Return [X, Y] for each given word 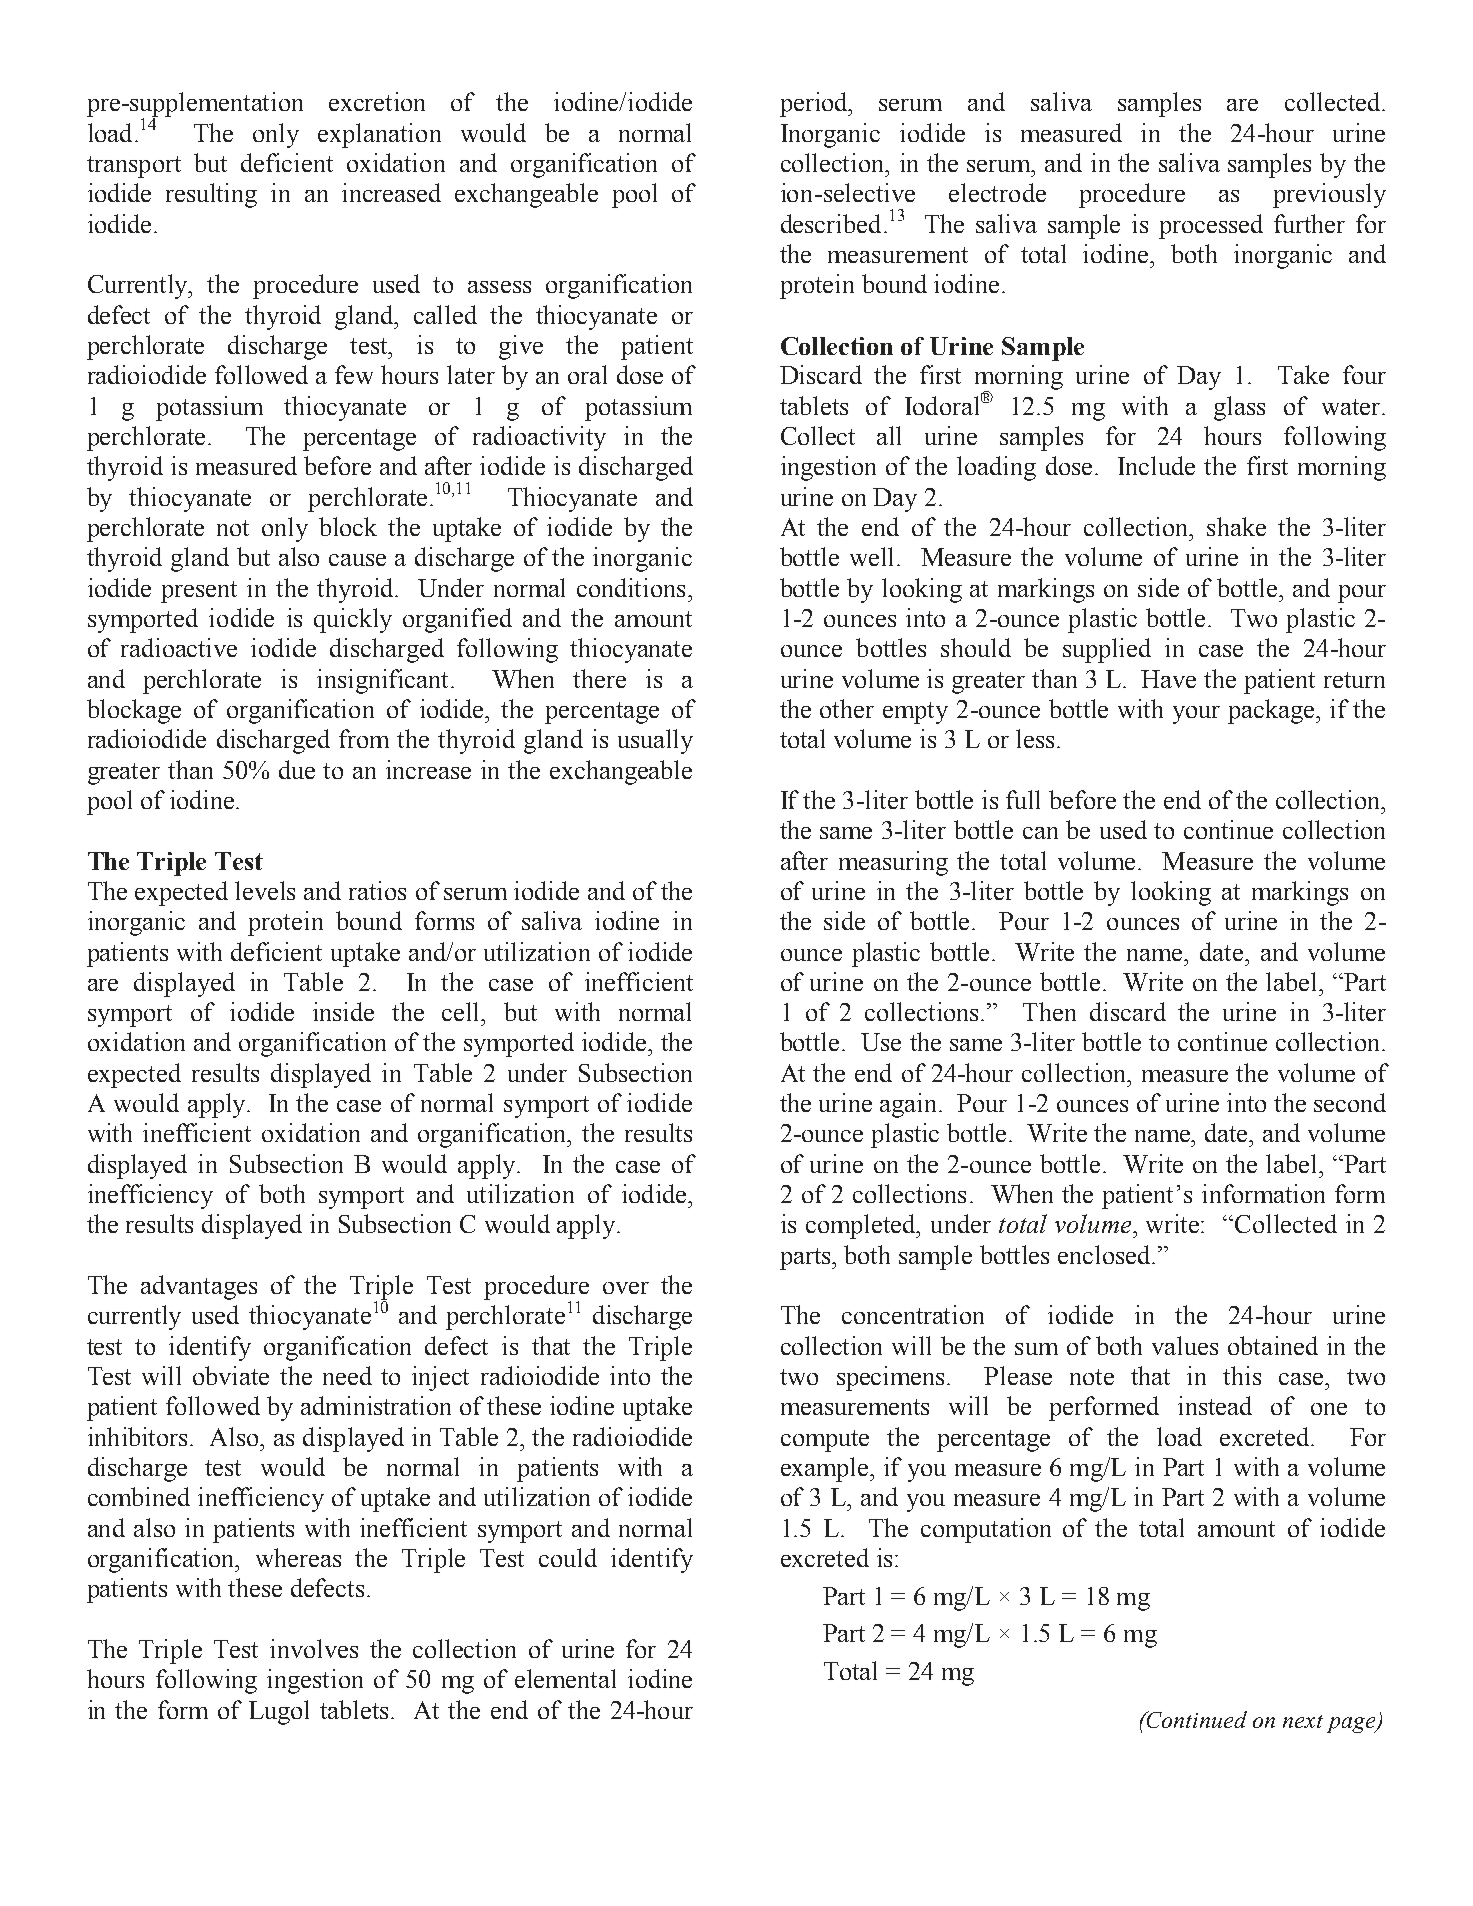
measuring [893, 863]
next [1303, 1721]
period [815, 104]
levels [265, 890]
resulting [211, 195]
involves [314, 1648]
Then [1049, 1011]
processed [1211, 226]
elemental [565, 1678]
